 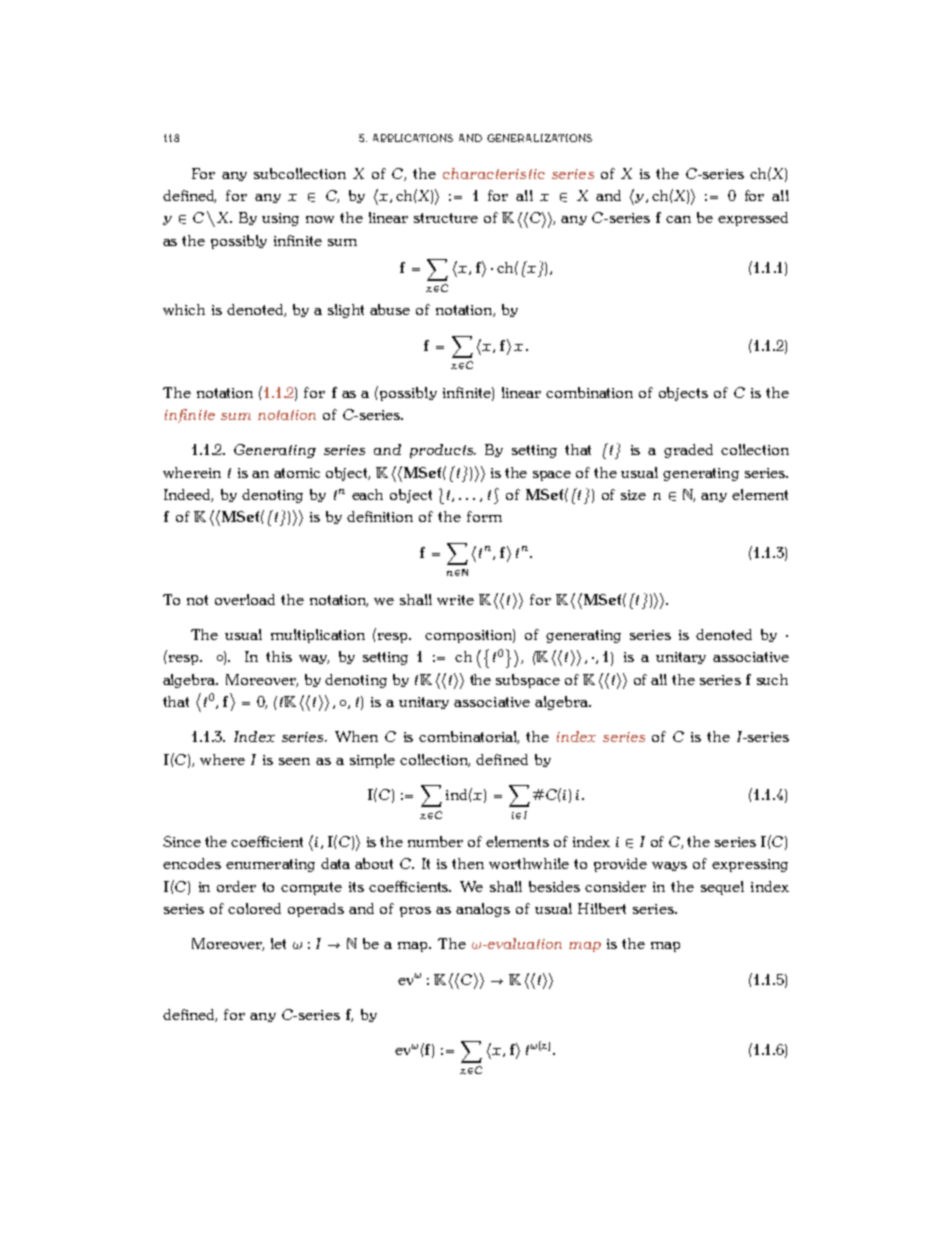 I want to click on using, so click(x=280, y=219).
